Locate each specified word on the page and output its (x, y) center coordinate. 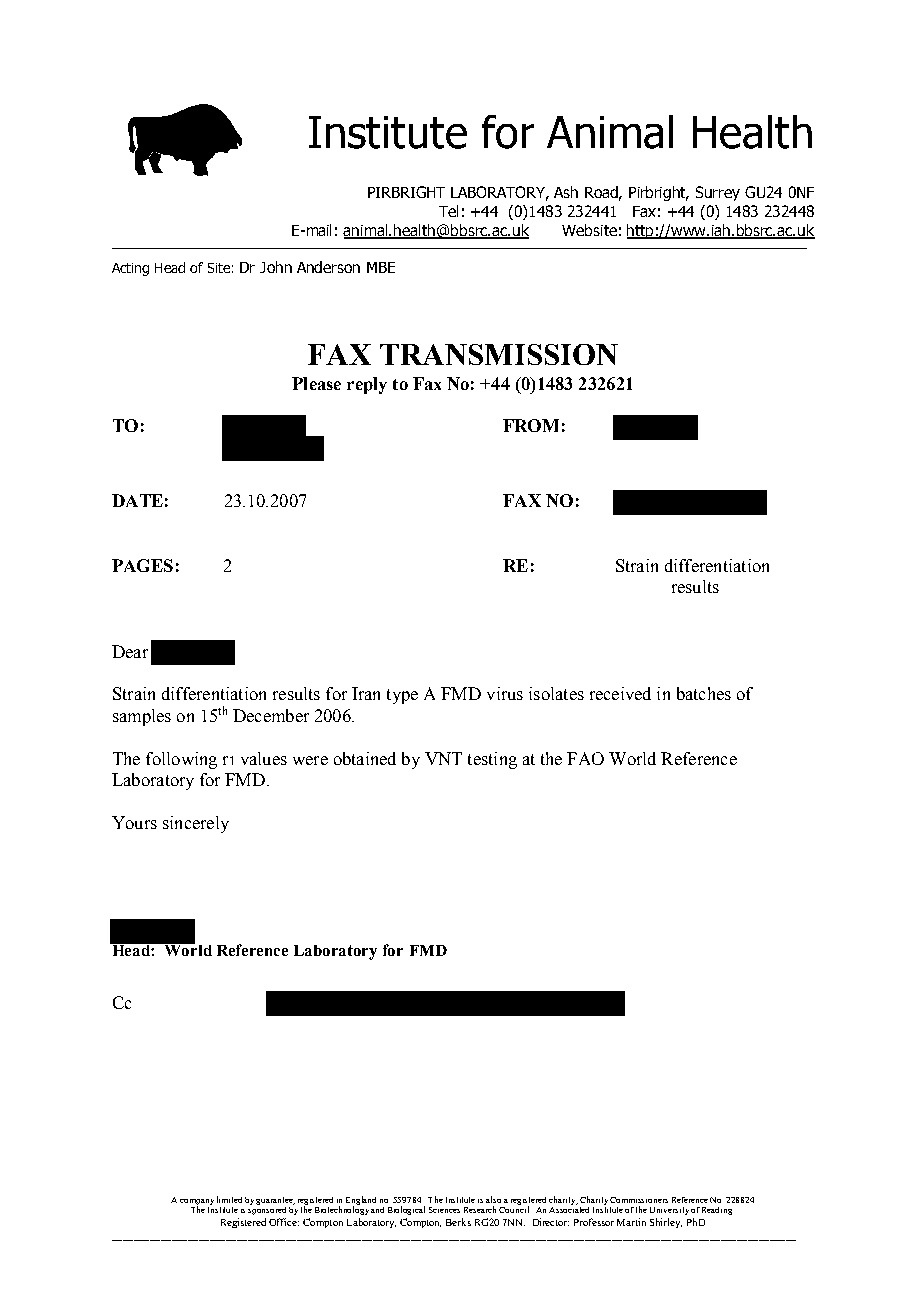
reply (367, 385)
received (620, 693)
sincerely (196, 824)
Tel (448, 211)
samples (142, 717)
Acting (130, 269)
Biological (406, 1210)
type (402, 696)
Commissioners (639, 1200)
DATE (137, 500)
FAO (585, 758)
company (197, 1203)
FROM (531, 425)
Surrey (718, 193)
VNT (443, 758)
